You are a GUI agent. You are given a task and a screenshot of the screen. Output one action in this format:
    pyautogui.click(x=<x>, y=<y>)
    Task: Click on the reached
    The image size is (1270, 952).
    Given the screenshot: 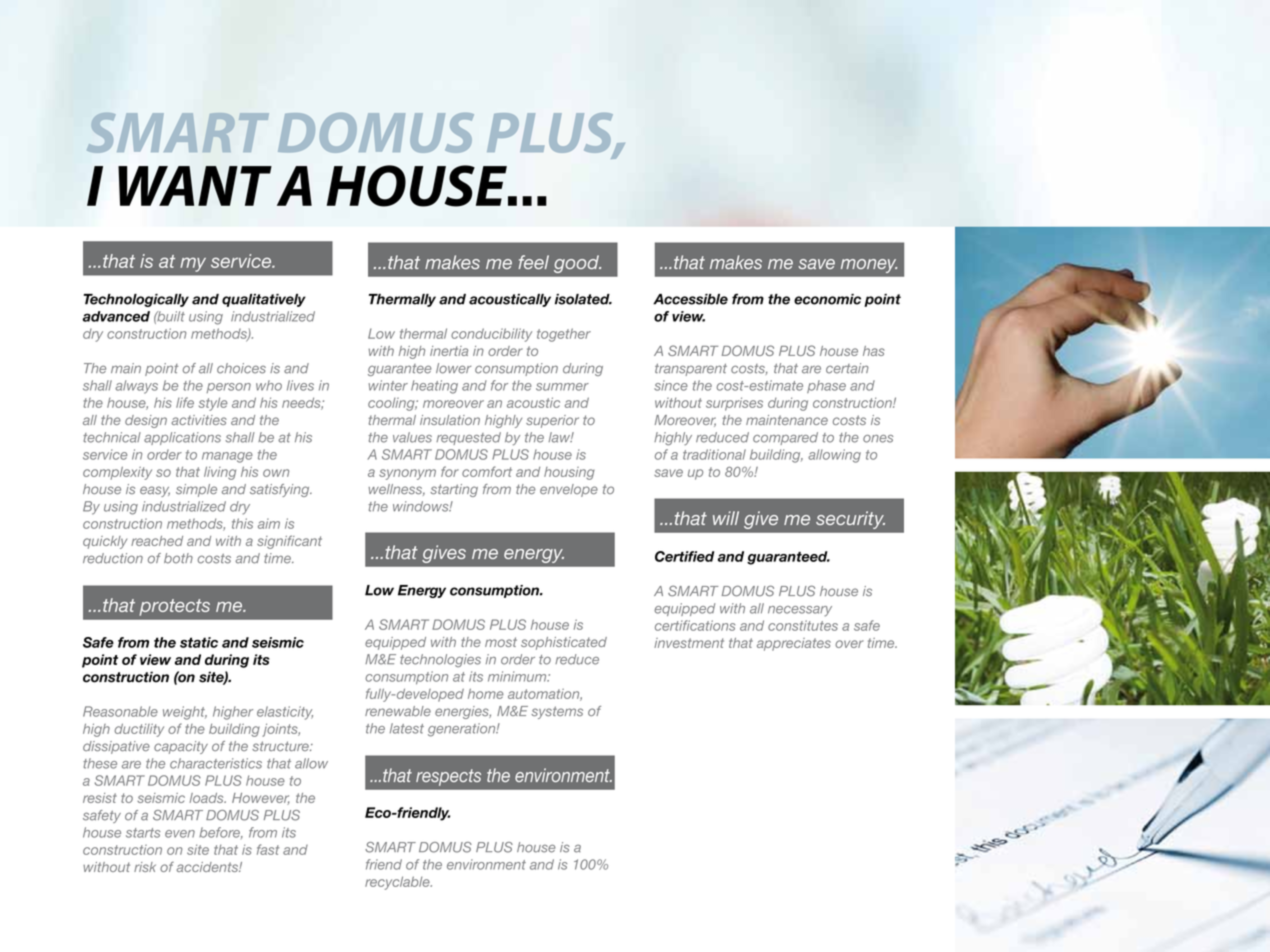 What is the action you would take?
    pyautogui.click(x=157, y=541)
